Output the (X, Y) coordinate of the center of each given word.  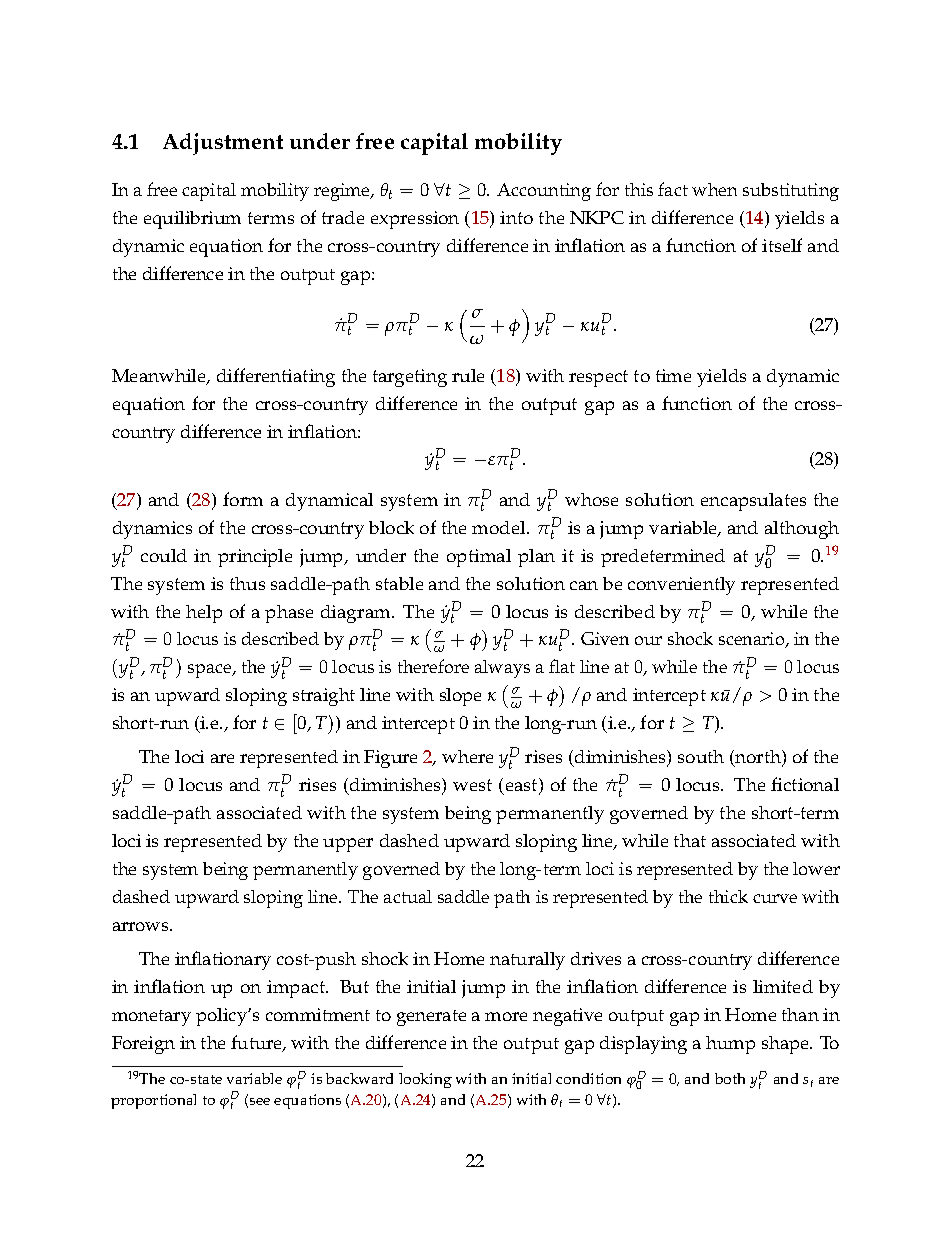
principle (255, 558)
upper (348, 845)
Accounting (544, 192)
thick (728, 896)
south (701, 756)
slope (460, 697)
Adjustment (223, 144)
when (714, 189)
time (673, 375)
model (500, 527)
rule (468, 375)
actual (408, 896)
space (211, 671)
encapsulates (753, 502)
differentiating (276, 377)
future (257, 1043)
